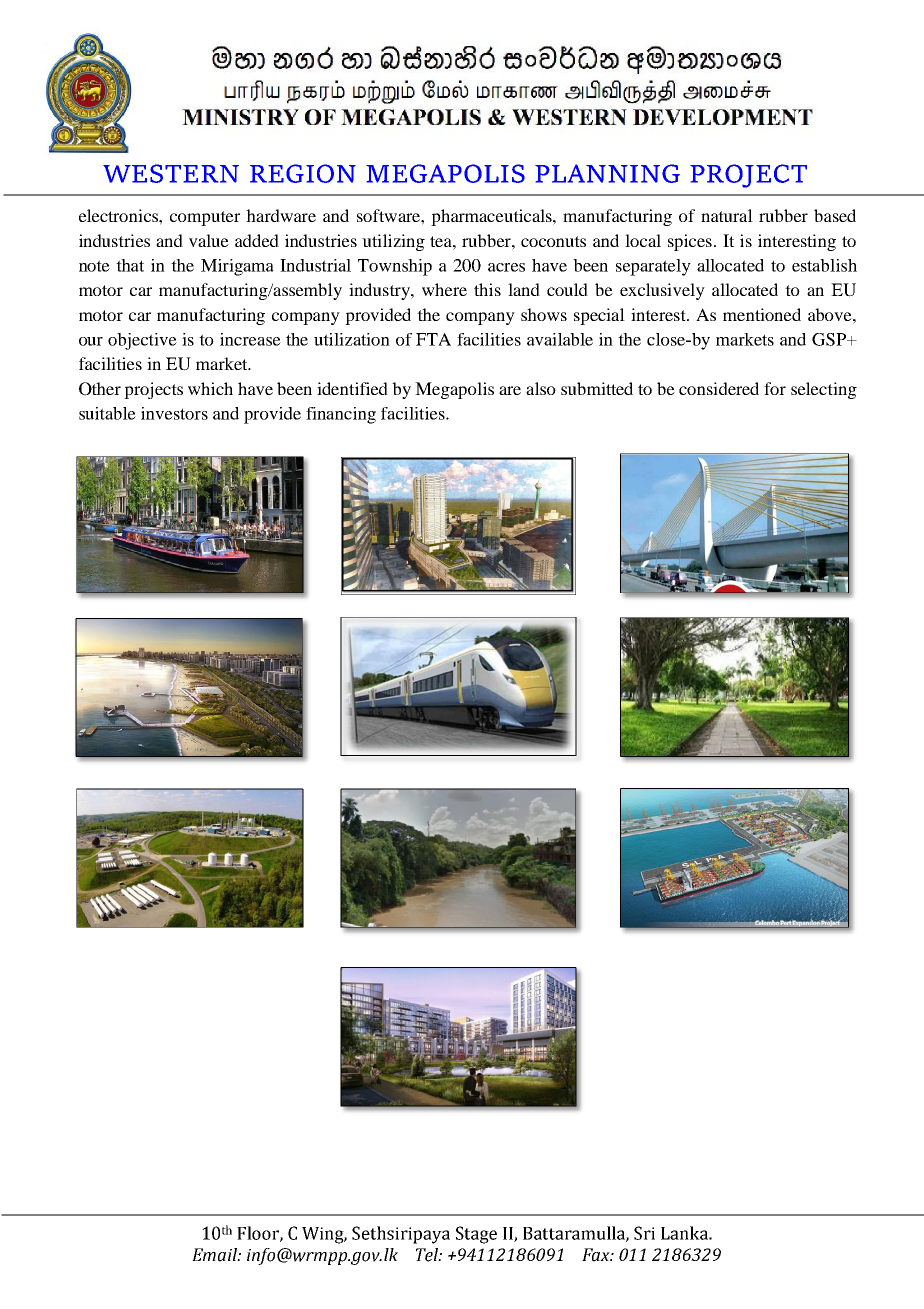 The height and width of the screenshot is (1309, 924). Describe the element at coordinates (541, 388) in the screenshot. I see `also` at that location.
